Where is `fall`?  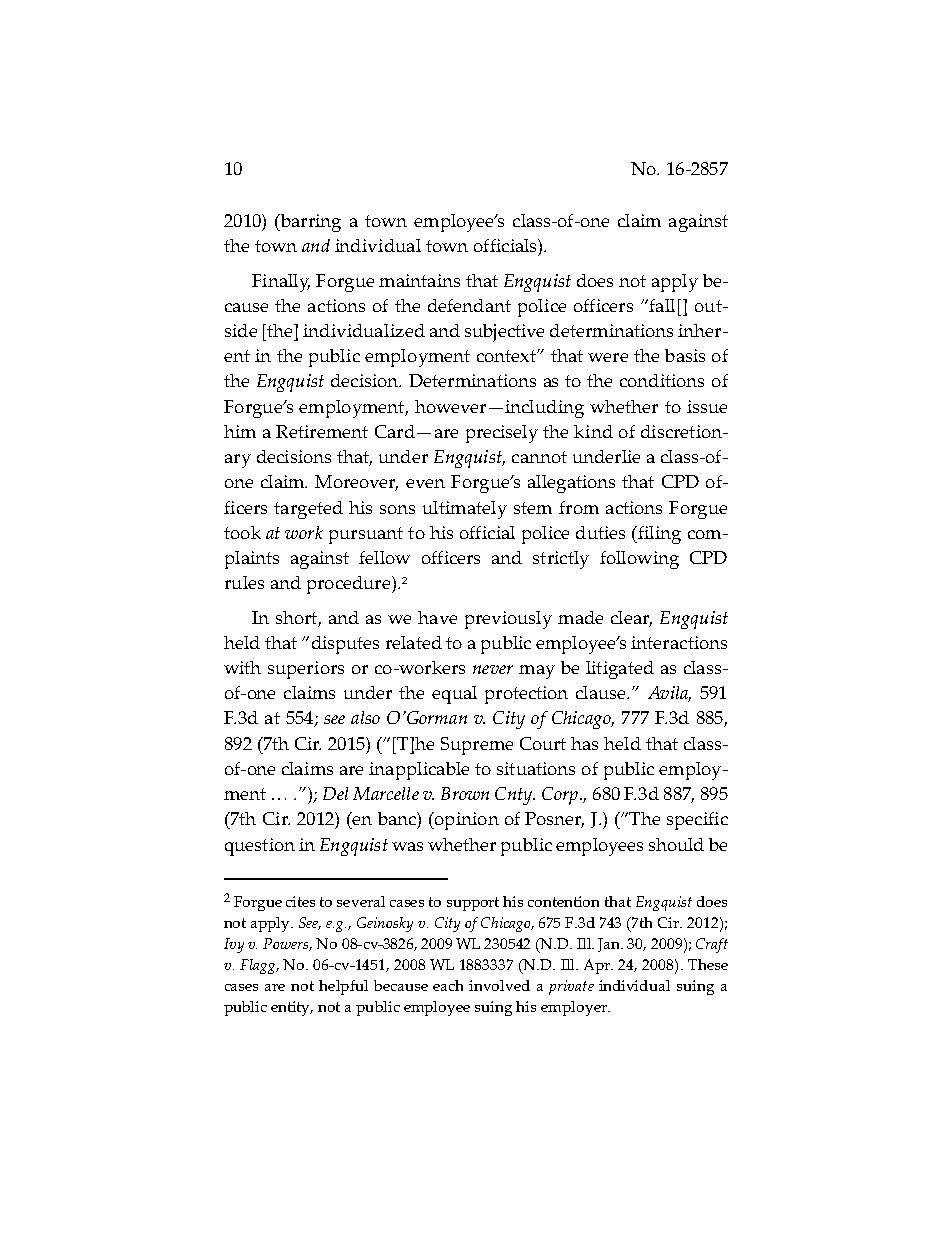
fall is located at coordinates (661, 305).
